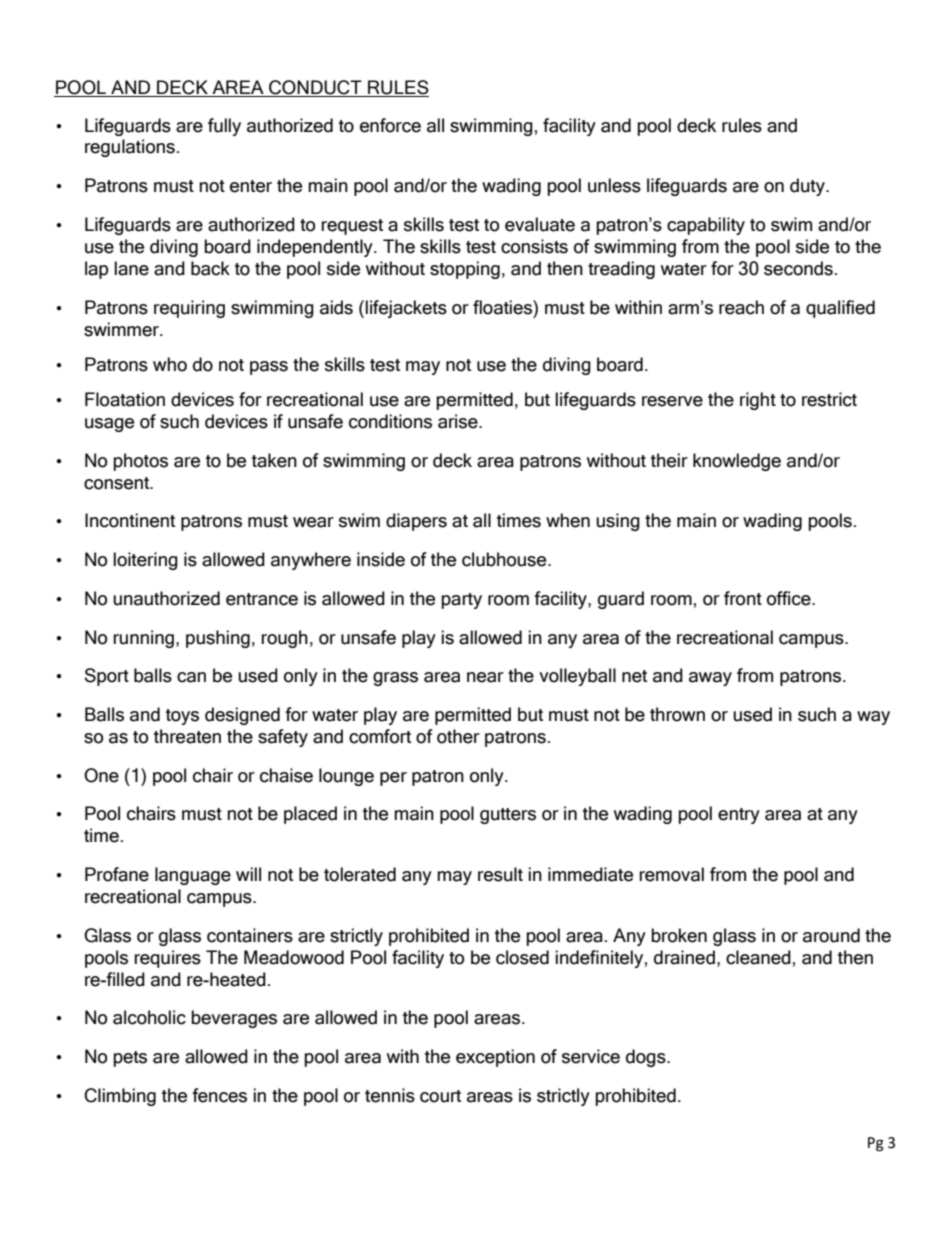  I want to click on exception, so click(495, 1058).
